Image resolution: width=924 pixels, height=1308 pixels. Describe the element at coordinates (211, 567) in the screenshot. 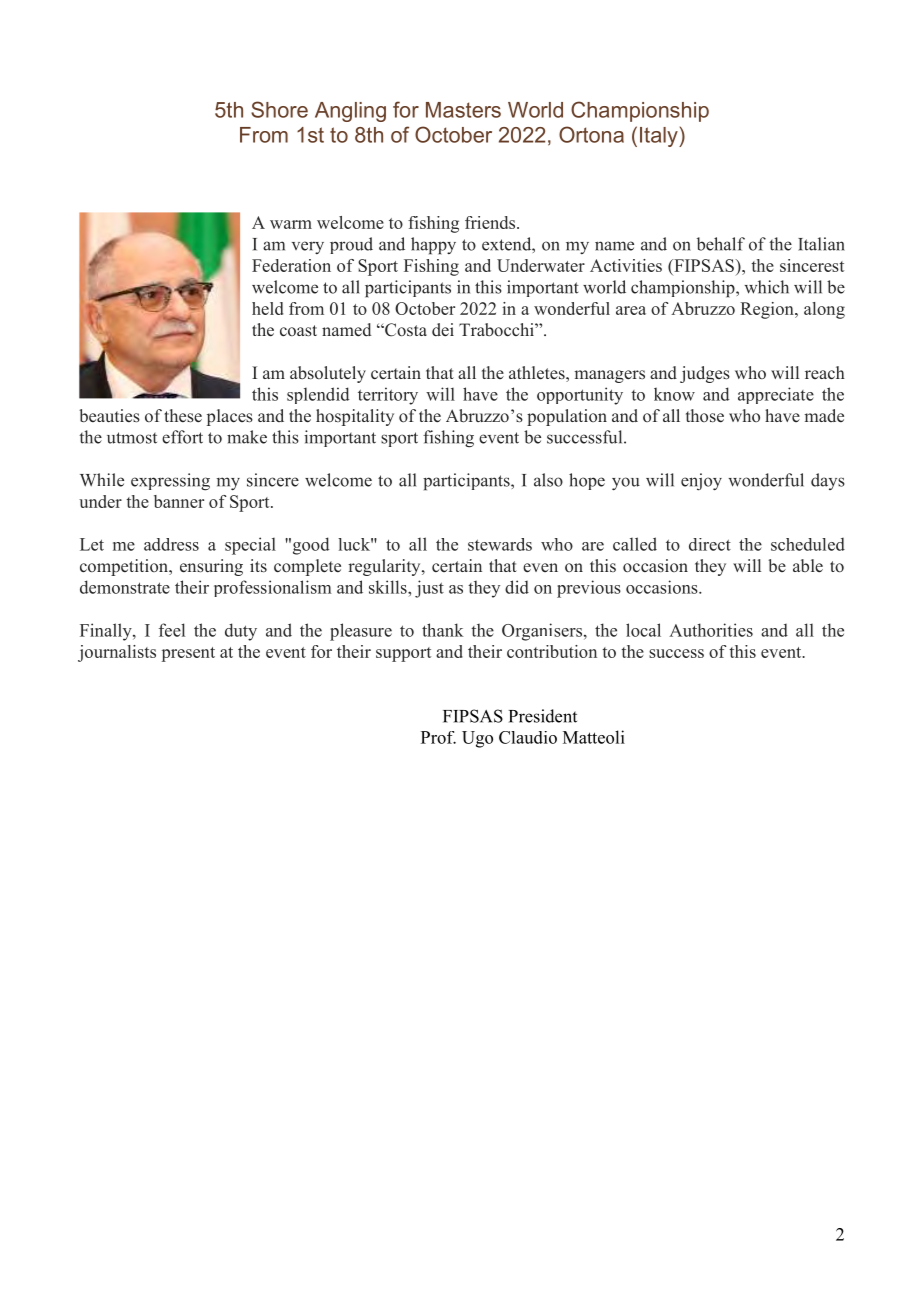

I see `ensuring` at that location.
